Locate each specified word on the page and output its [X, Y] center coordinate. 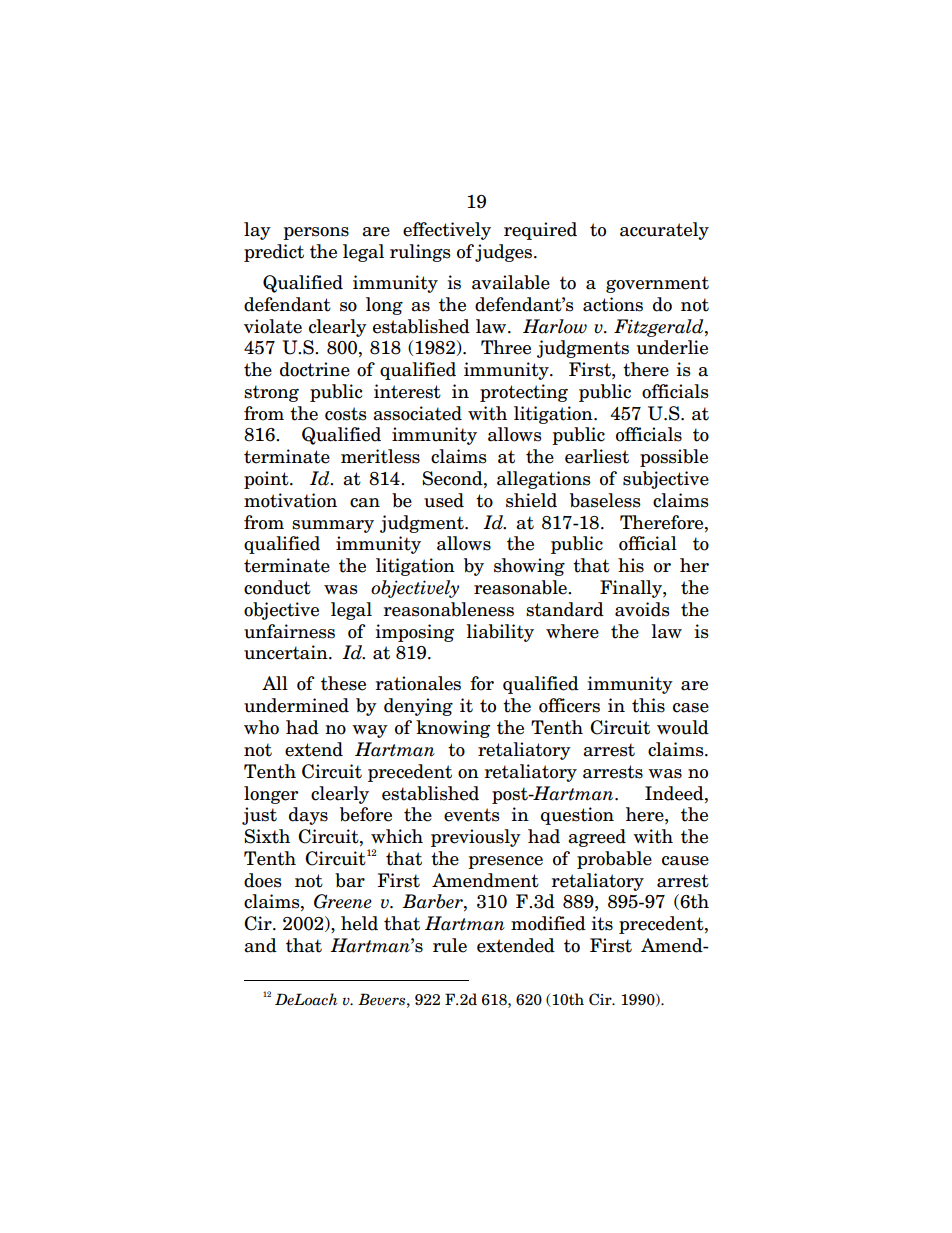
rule [450, 945]
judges [503, 253]
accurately [664, 231]
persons [316, 233]
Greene [343, 901]
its [602, 923]
